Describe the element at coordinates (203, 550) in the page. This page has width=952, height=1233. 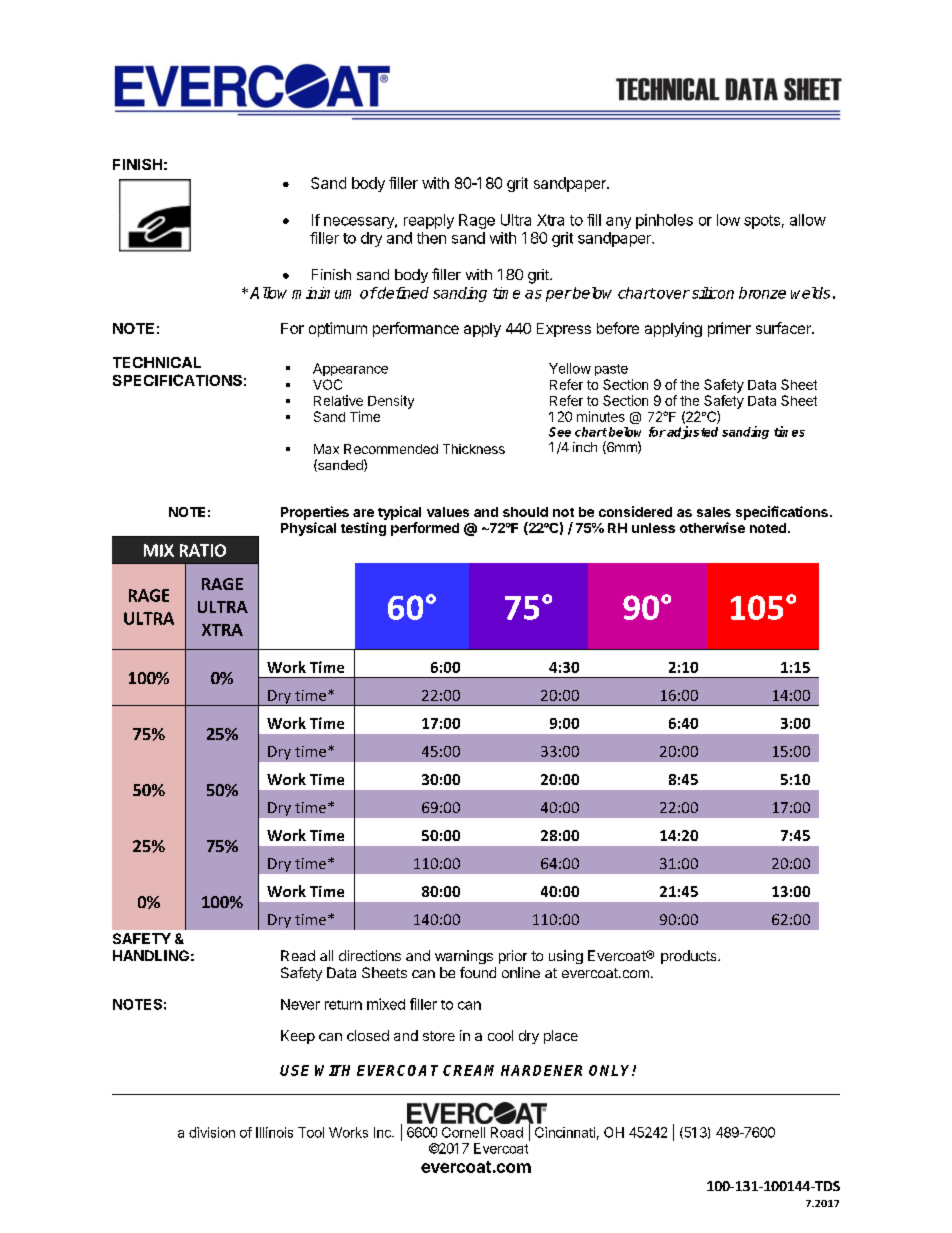
I see `RATIO` at that location.
